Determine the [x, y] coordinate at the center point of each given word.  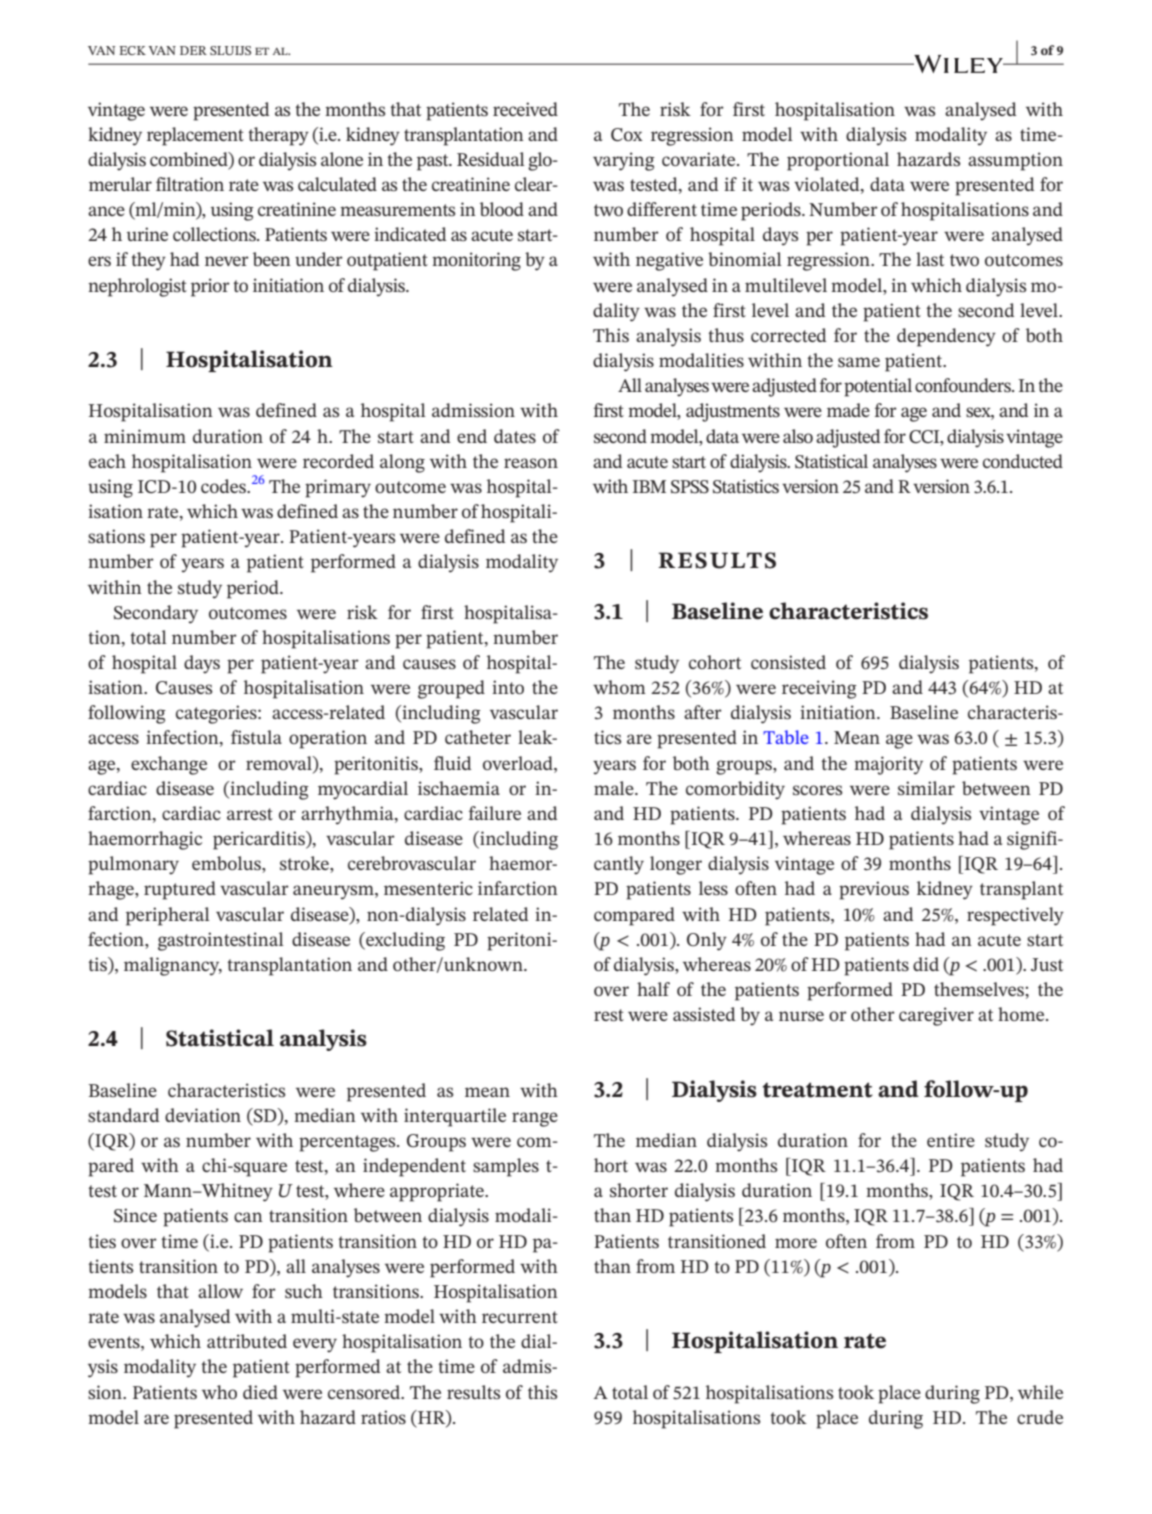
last [930, 259]
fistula [256, 737]
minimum [145, 436]
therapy [279, 136]
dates [515, 436]
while [1040, 1392]
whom [619, 687]
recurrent [520, 1317]
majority [888, 765]
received [525, 109]
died [260, 1392]
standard [123, 1115]
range [535, 1119]
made [848, 410]
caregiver [936, 1016]
